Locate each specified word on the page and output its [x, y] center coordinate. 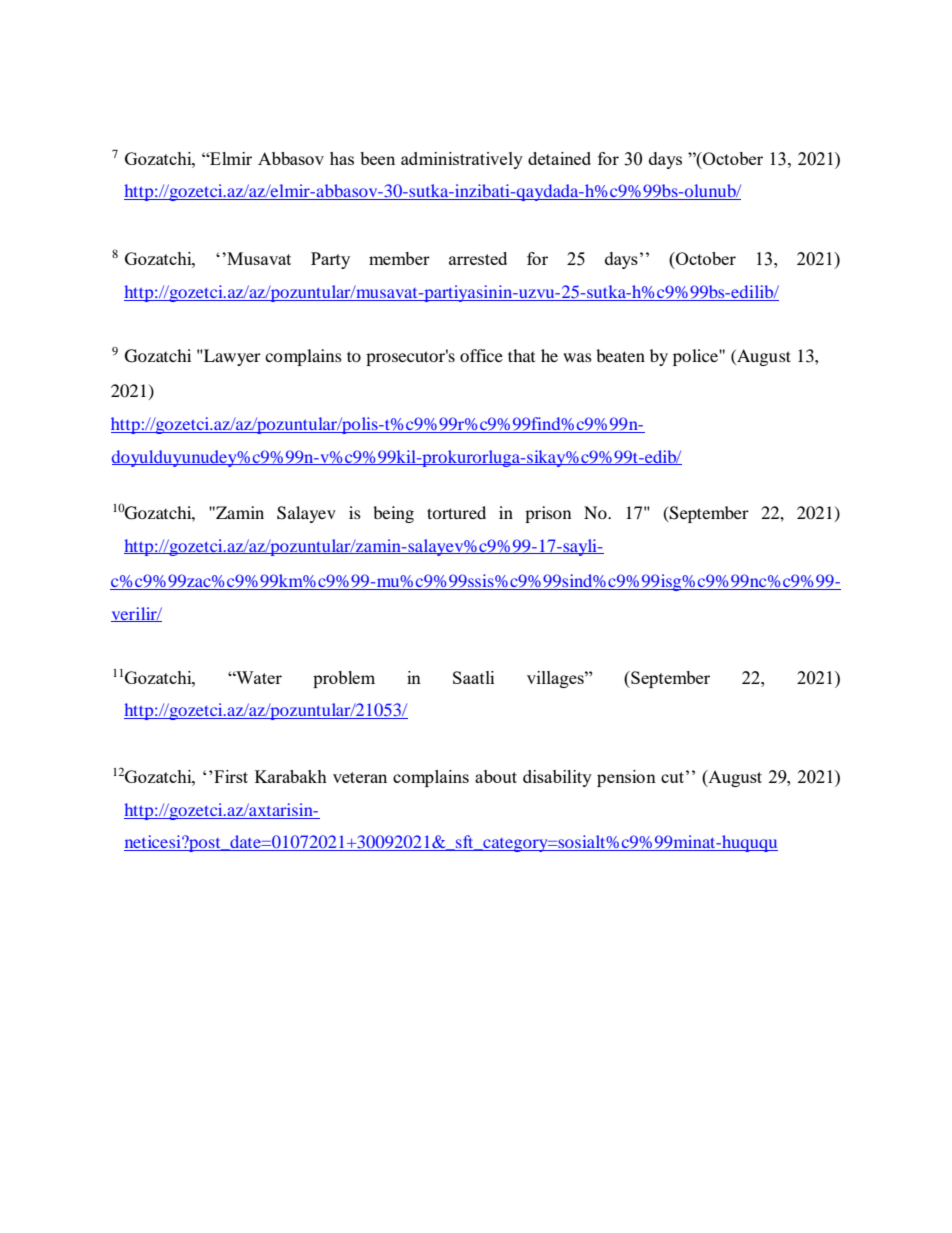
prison [548, 514]
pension [626, 778]
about [496, 776]
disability [557, 778]
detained [559, 158]
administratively [462, 160]
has [342, 158]
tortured [456, 512]
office [481, 355]
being [393, 514]
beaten [620, 355]
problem [344, 679]
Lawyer [231, 357]
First [230, 776]
